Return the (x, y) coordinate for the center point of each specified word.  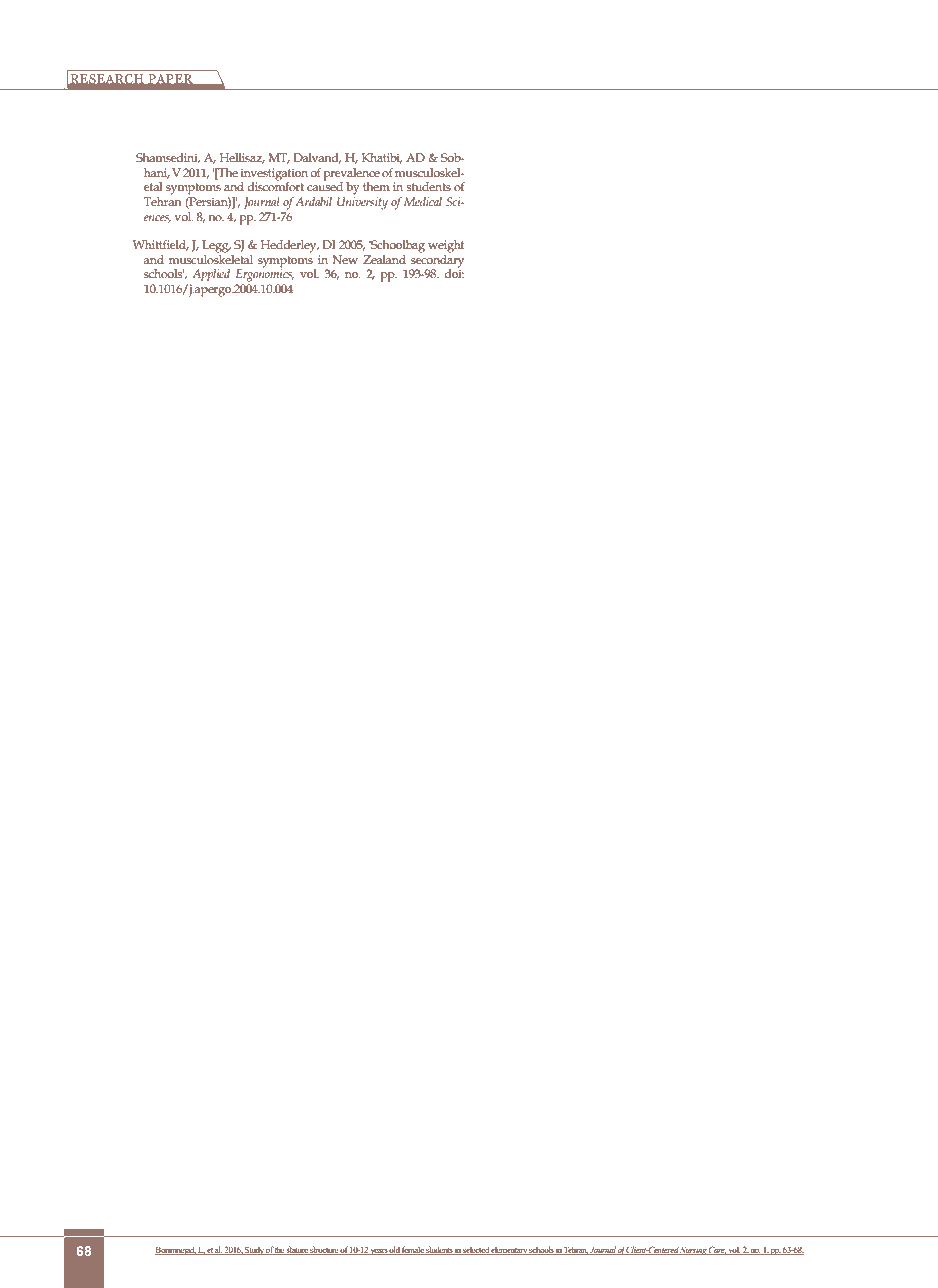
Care (717, 1250)
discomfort (275, 185)
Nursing (694, 1251)
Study (255, 1251)
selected (476, 1250)
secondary (437, 261)
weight (446, 246)
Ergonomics (265, 274)
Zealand (384, 259)
